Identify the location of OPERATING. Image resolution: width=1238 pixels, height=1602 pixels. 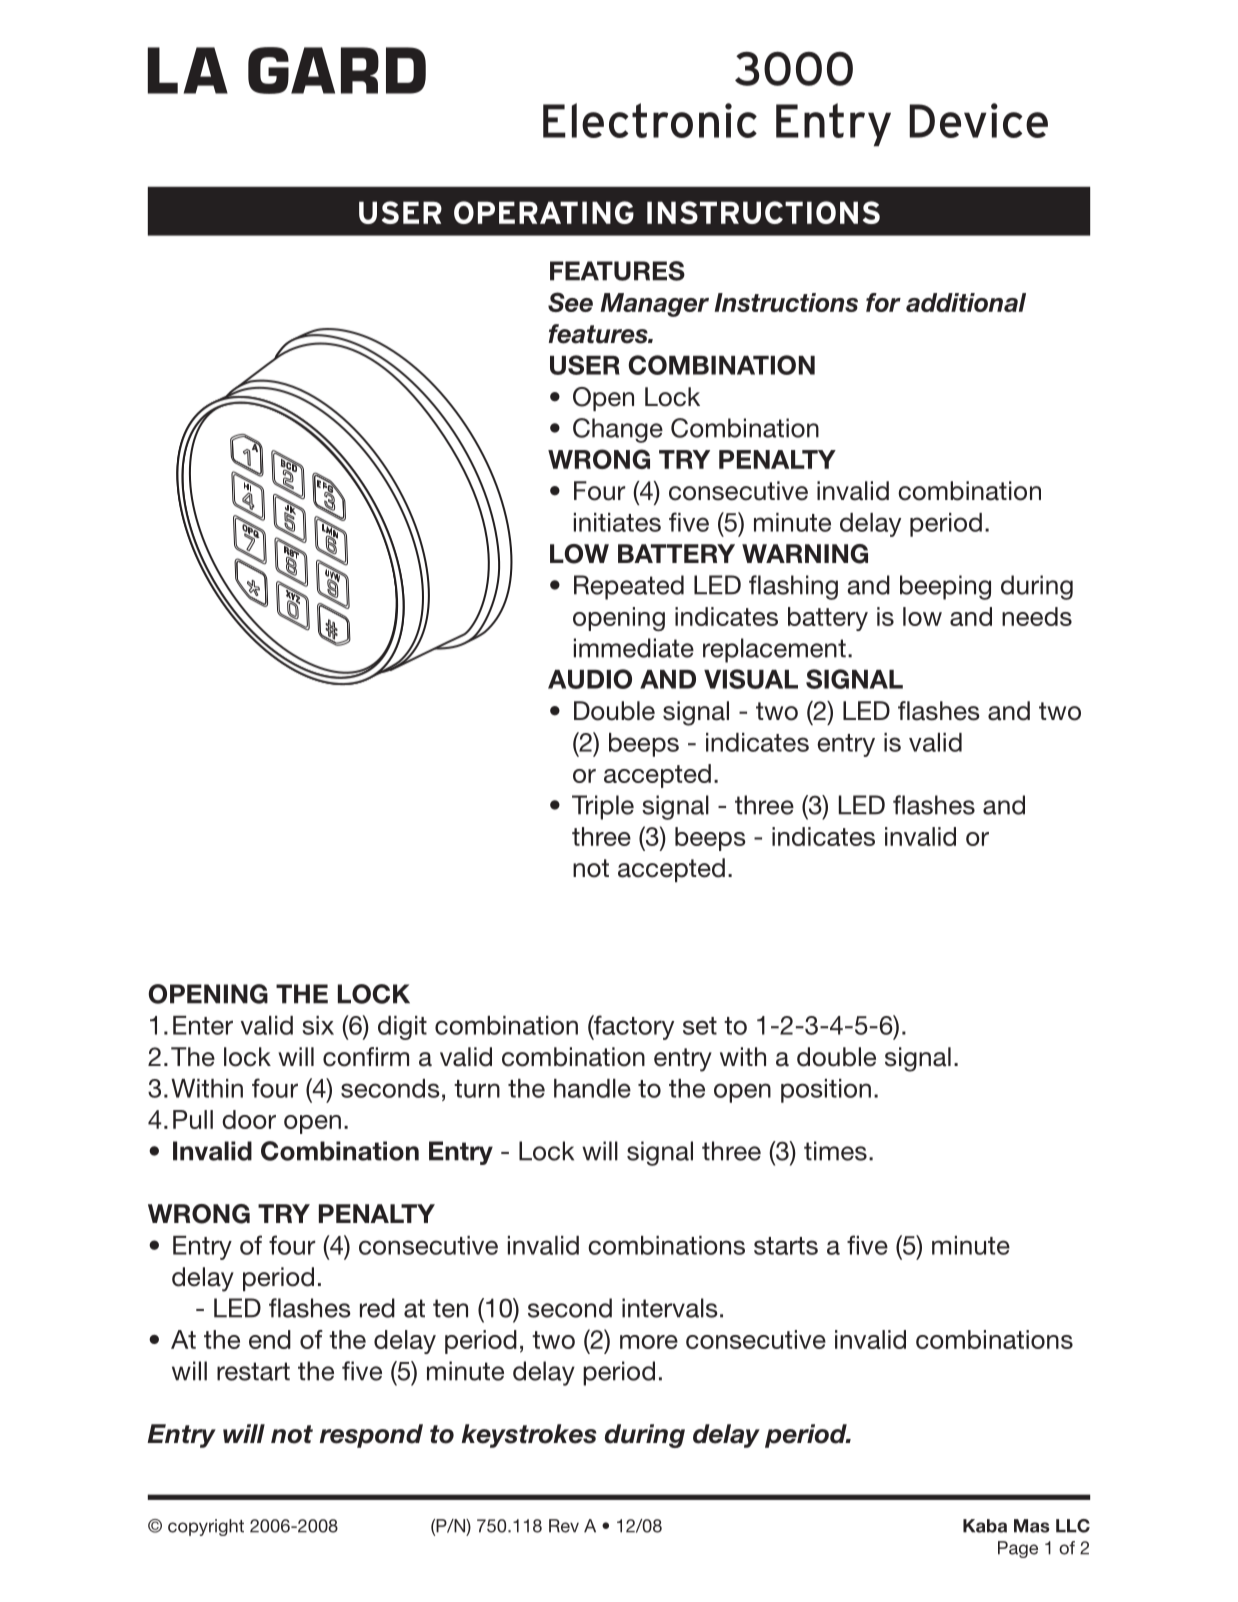
(544, 212).
